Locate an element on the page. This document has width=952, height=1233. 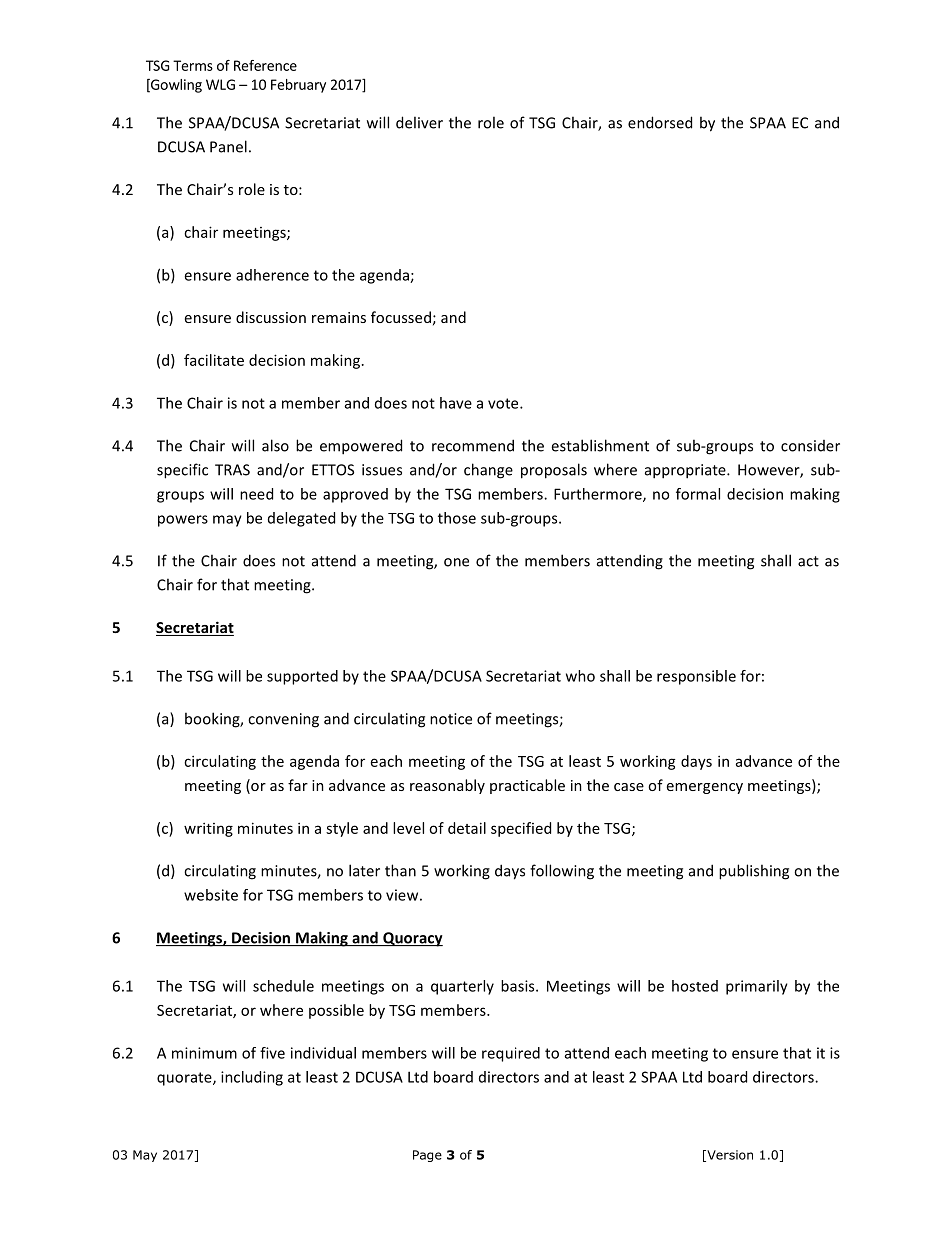
also is located at coordinates (275, 445).
